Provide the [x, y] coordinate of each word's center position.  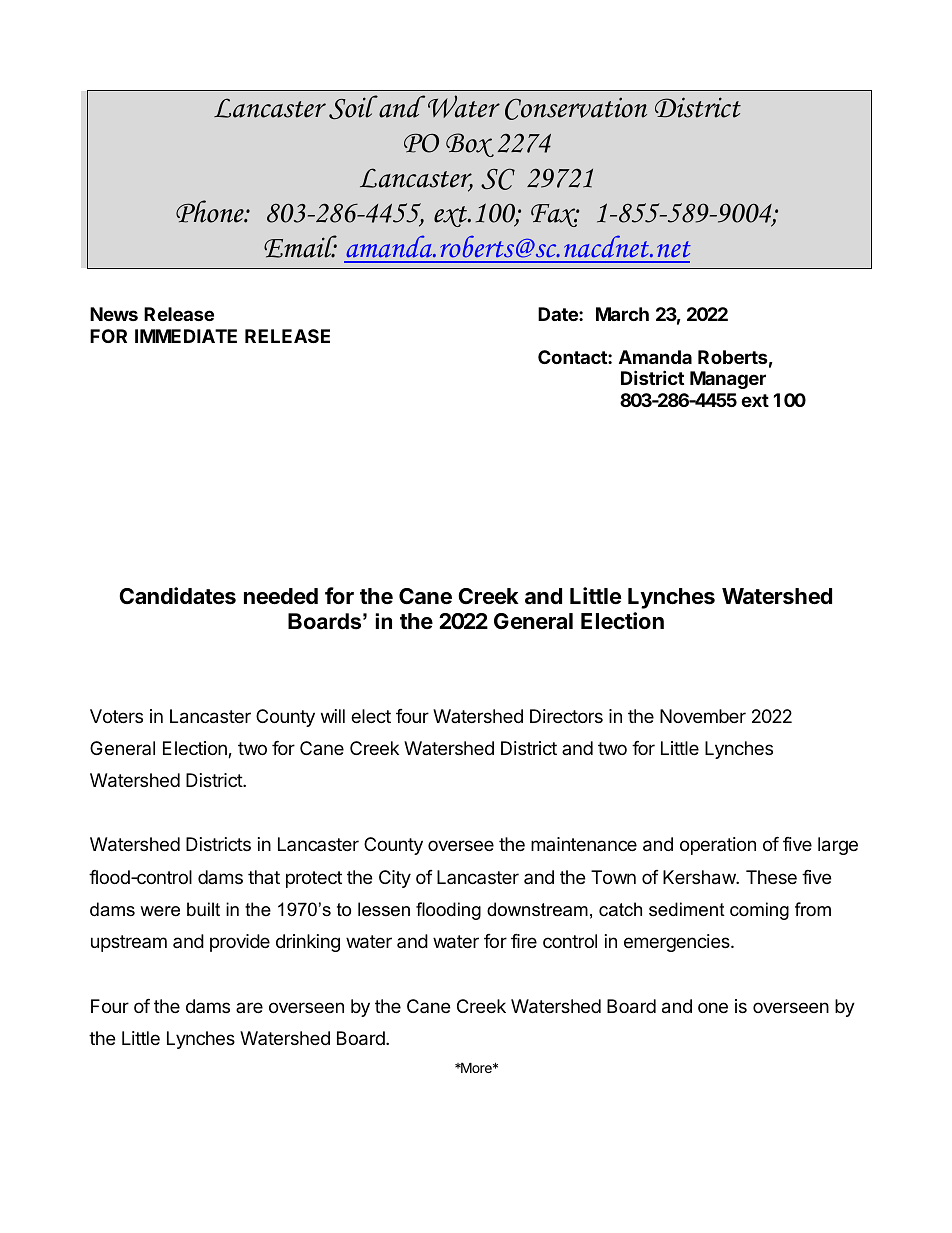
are [249, 1007]
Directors [566, 716]
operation [718, 846]
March [622, 314]
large [838, 846]
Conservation [576, 108]
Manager [728, 380]
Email [300, 246]
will [333, 716]
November [703, 716]
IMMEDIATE [186, 336]
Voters [116, 716]
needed [281, 596]
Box [470, 145]
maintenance [584, 844]
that [264, 877]
